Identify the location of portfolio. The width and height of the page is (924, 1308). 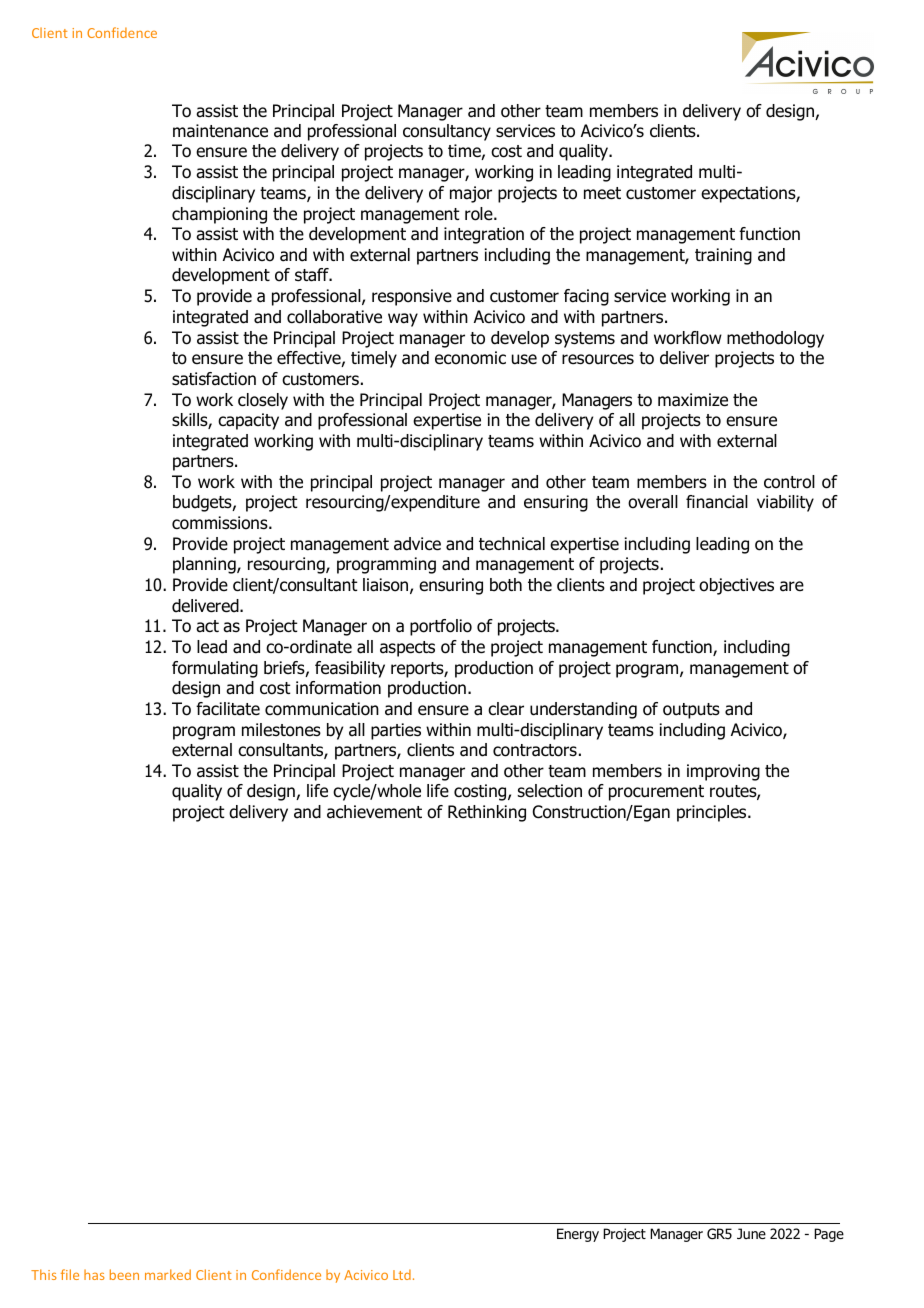
(441, 627).
